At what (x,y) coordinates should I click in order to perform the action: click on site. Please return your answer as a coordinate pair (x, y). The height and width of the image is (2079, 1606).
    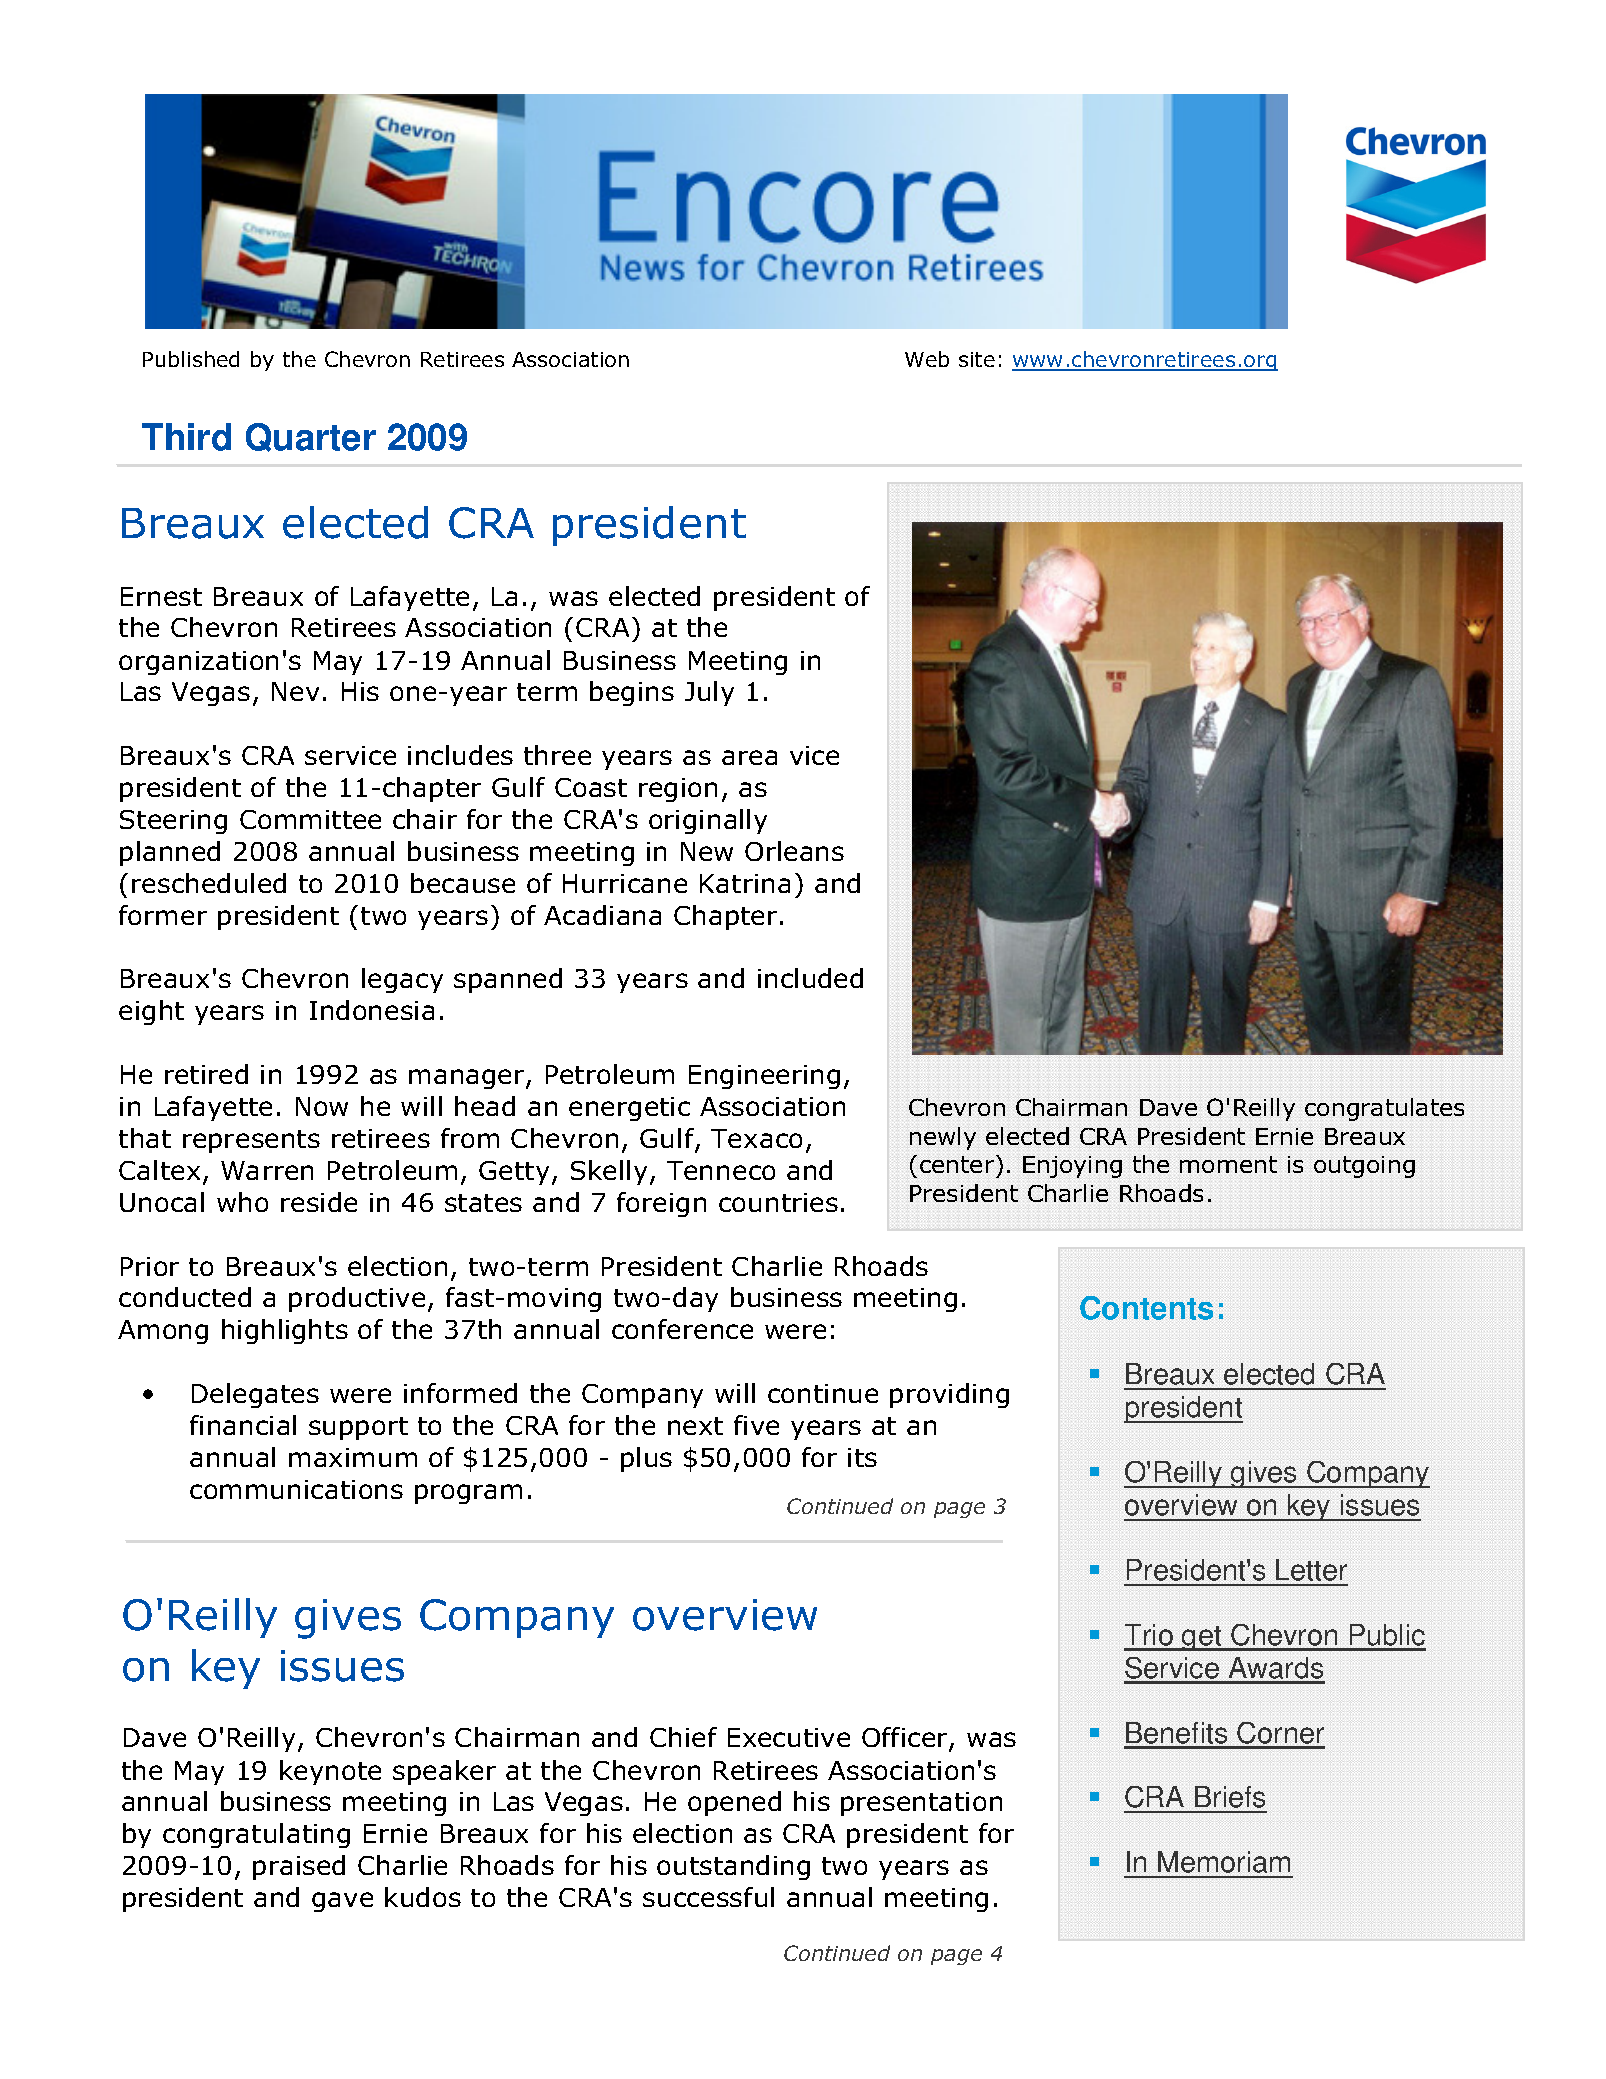
    Looking at the image, I should click on (977, 359).
